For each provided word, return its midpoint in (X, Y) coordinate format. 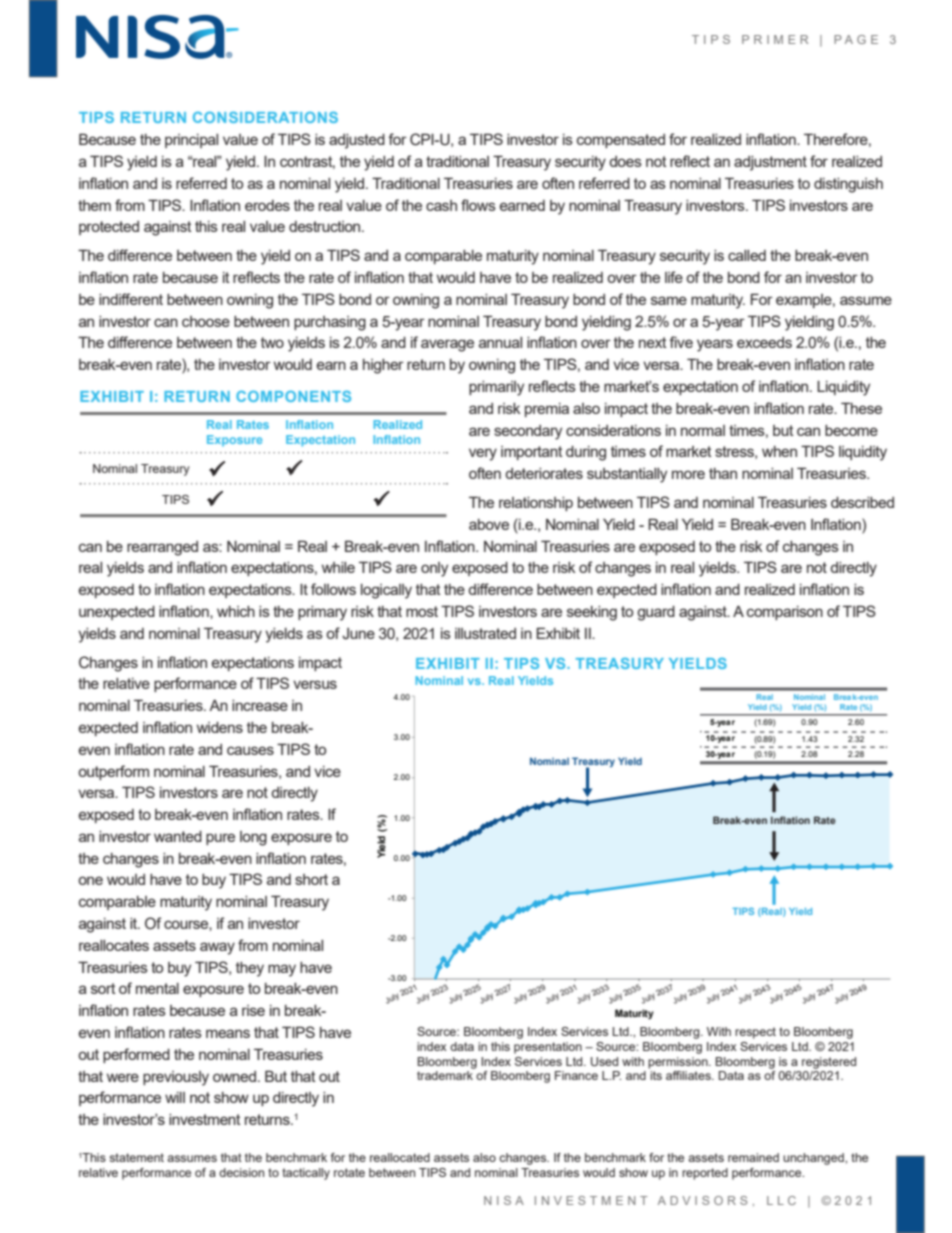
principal (191, 141)
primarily (496, 388)
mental (157, 988)
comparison (785, 613)
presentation (548, 1048)
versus (315, 684)
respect (755, 1033)
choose (206, 321)
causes (250, 750)
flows (478, 205)
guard (656, 613)
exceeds (764, 342)
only (434, 569)
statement (136, 1157)
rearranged (162, 548)
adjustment (770, 163)
